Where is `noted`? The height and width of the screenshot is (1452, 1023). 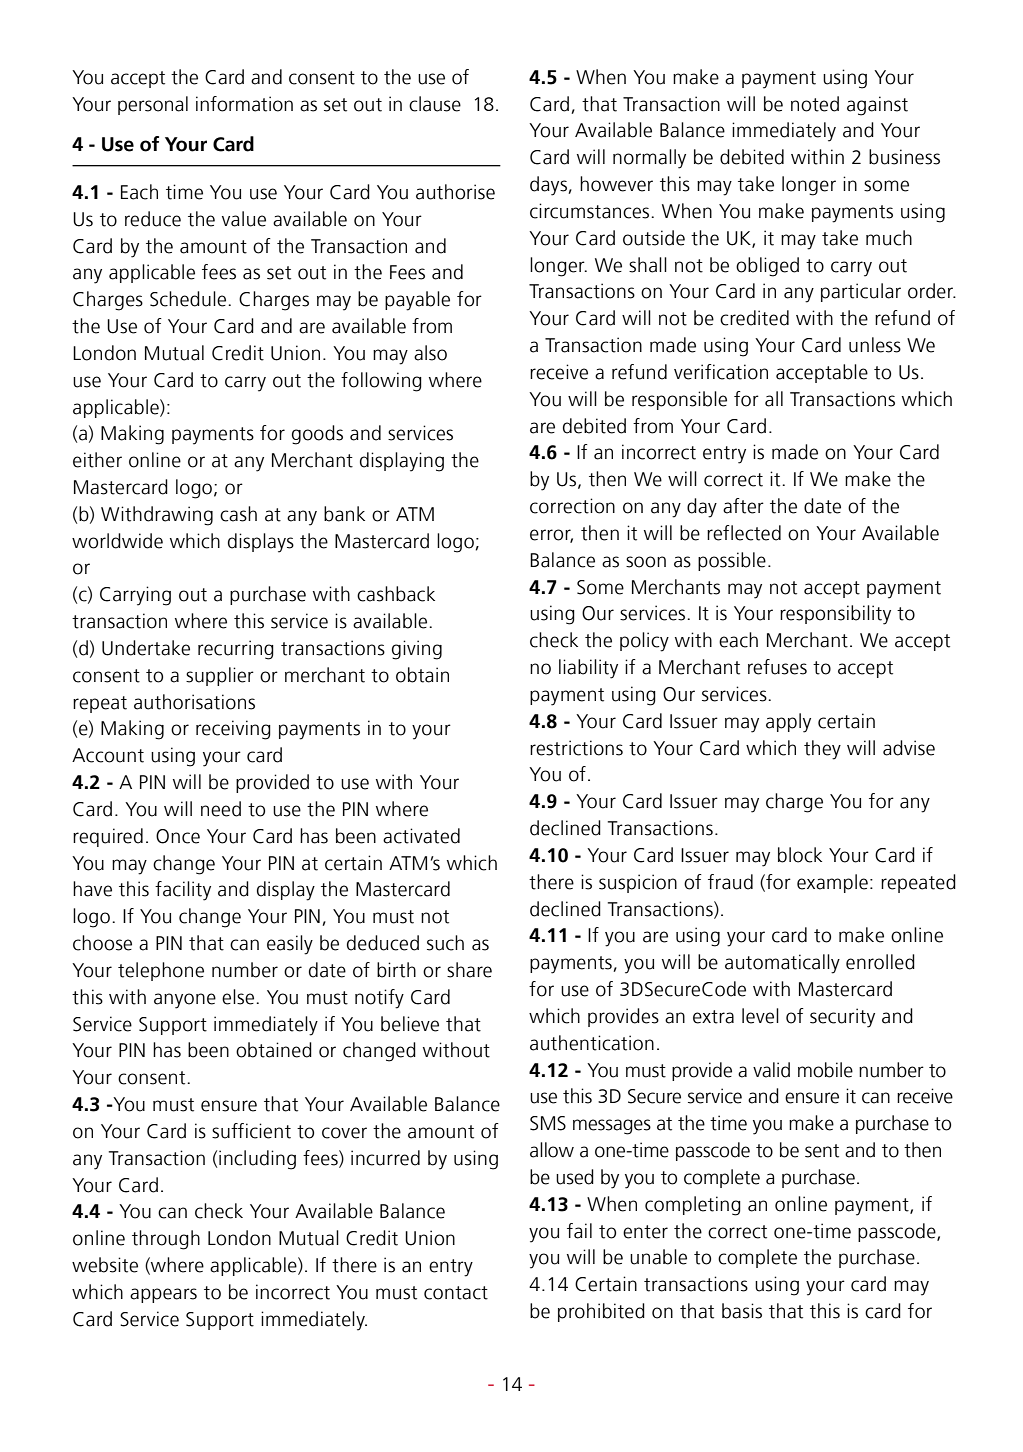
noted is located at coordinates (815, 104).
